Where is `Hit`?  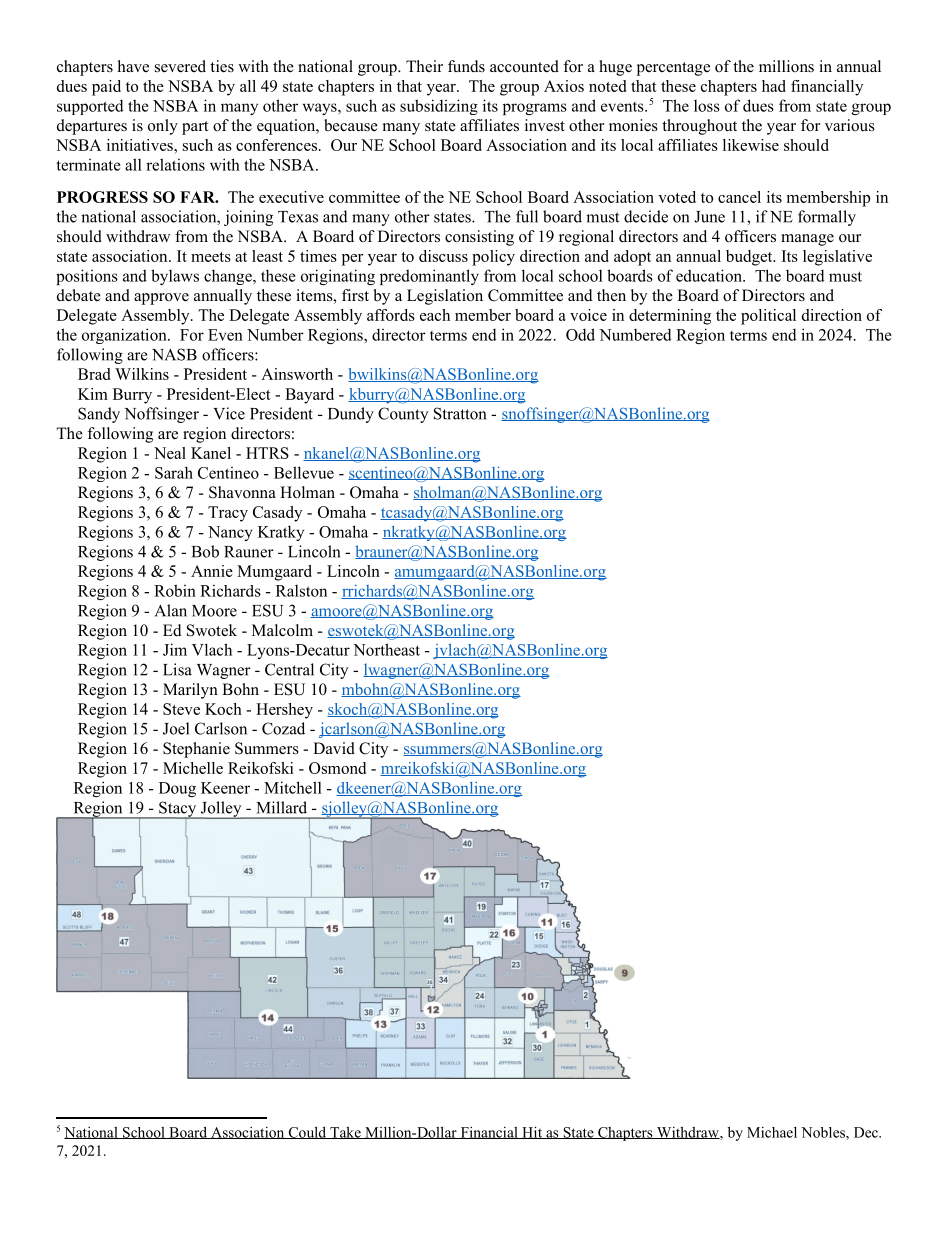 Hit is located at coordinates (532, 1132).
